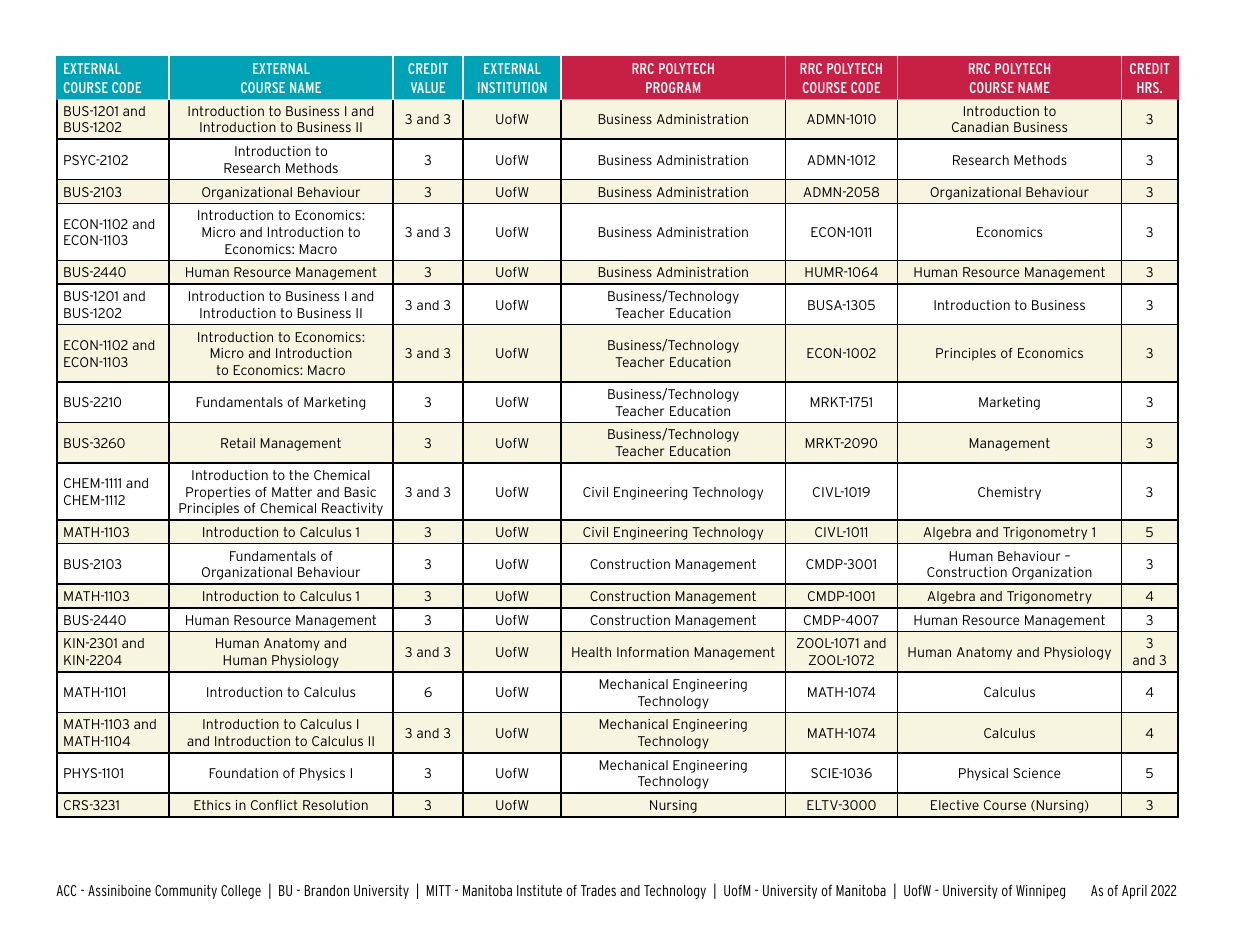 The height and width of the image is (952, 1233). Describe the element at coordinates (955, 805) in the image. I see `Elective` at that location.
